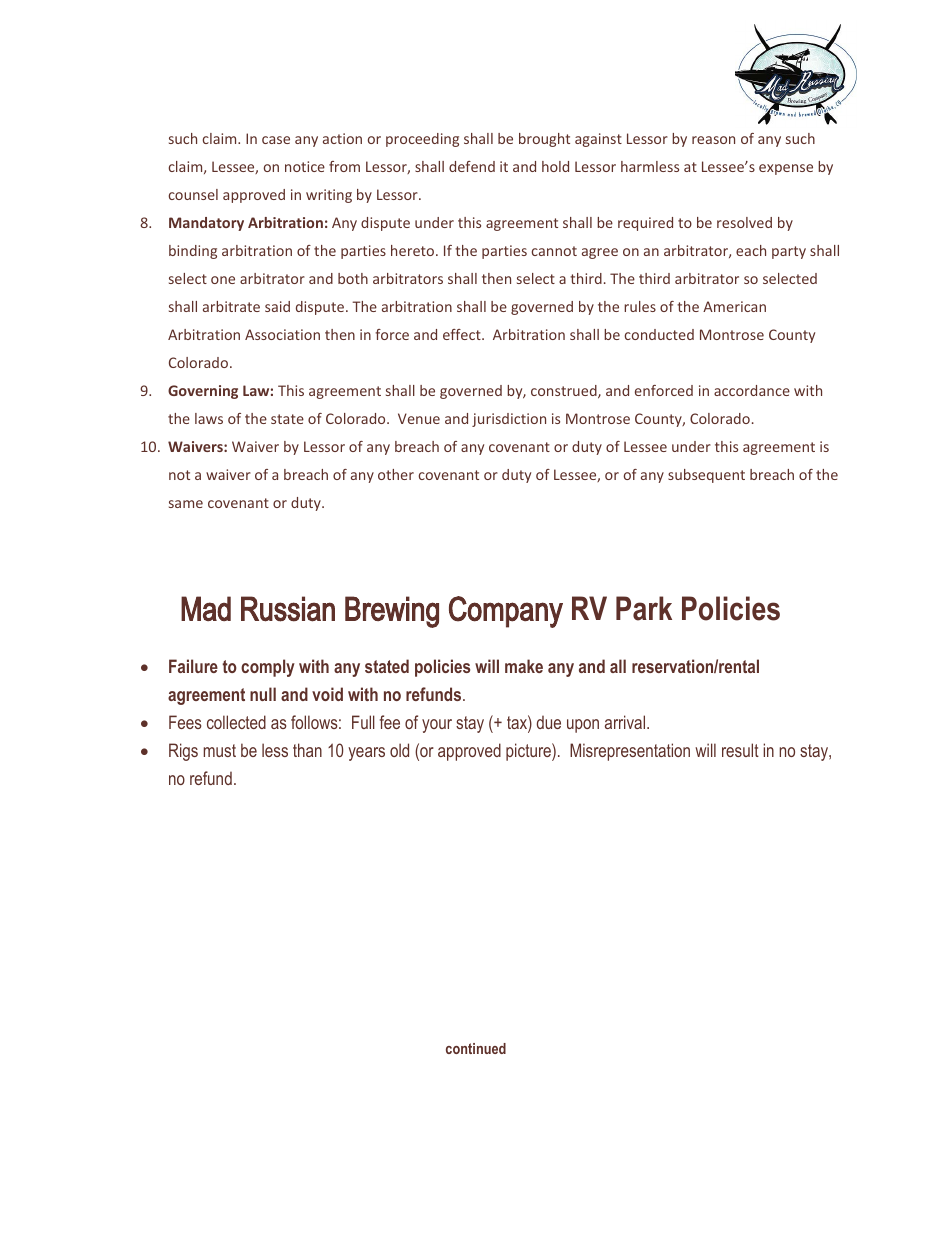  What do you see at coordinates (713, 140) in the page?
I see `reason` at bounding box center [713, 140].
